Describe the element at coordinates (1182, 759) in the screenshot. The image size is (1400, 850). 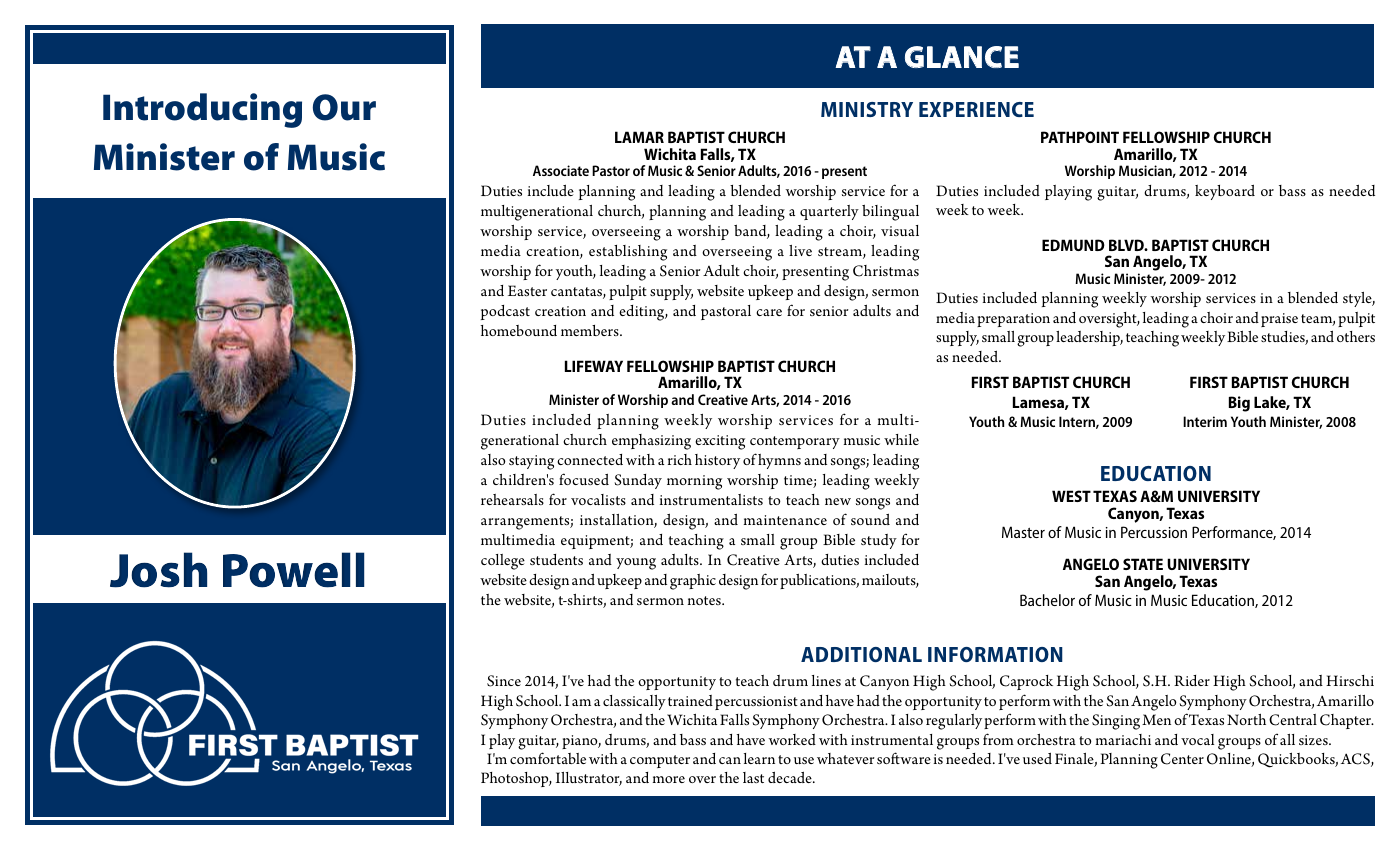
I see `Center` at that location.
